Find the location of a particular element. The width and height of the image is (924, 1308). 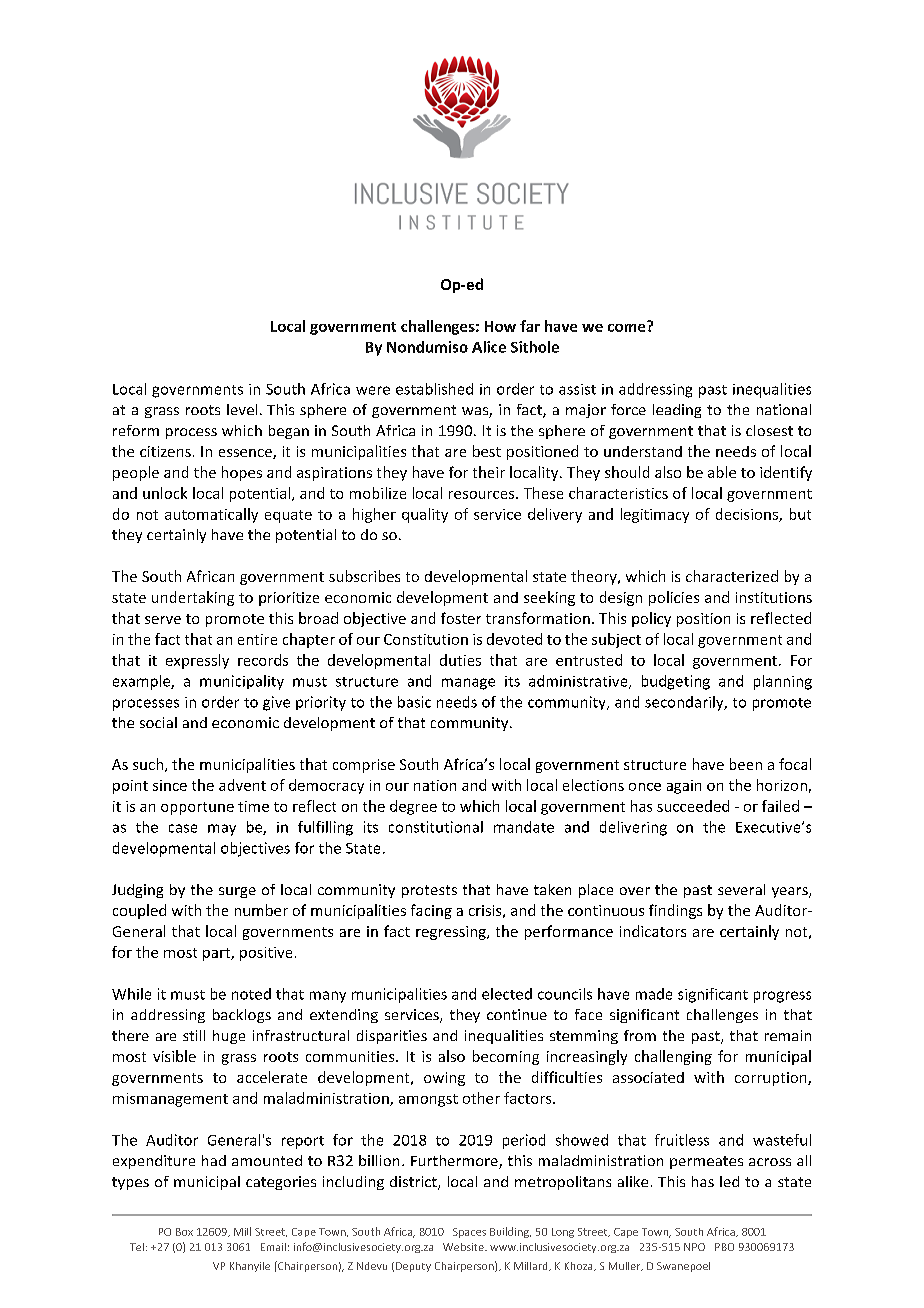

progress is located at coordinates (782, 997).
